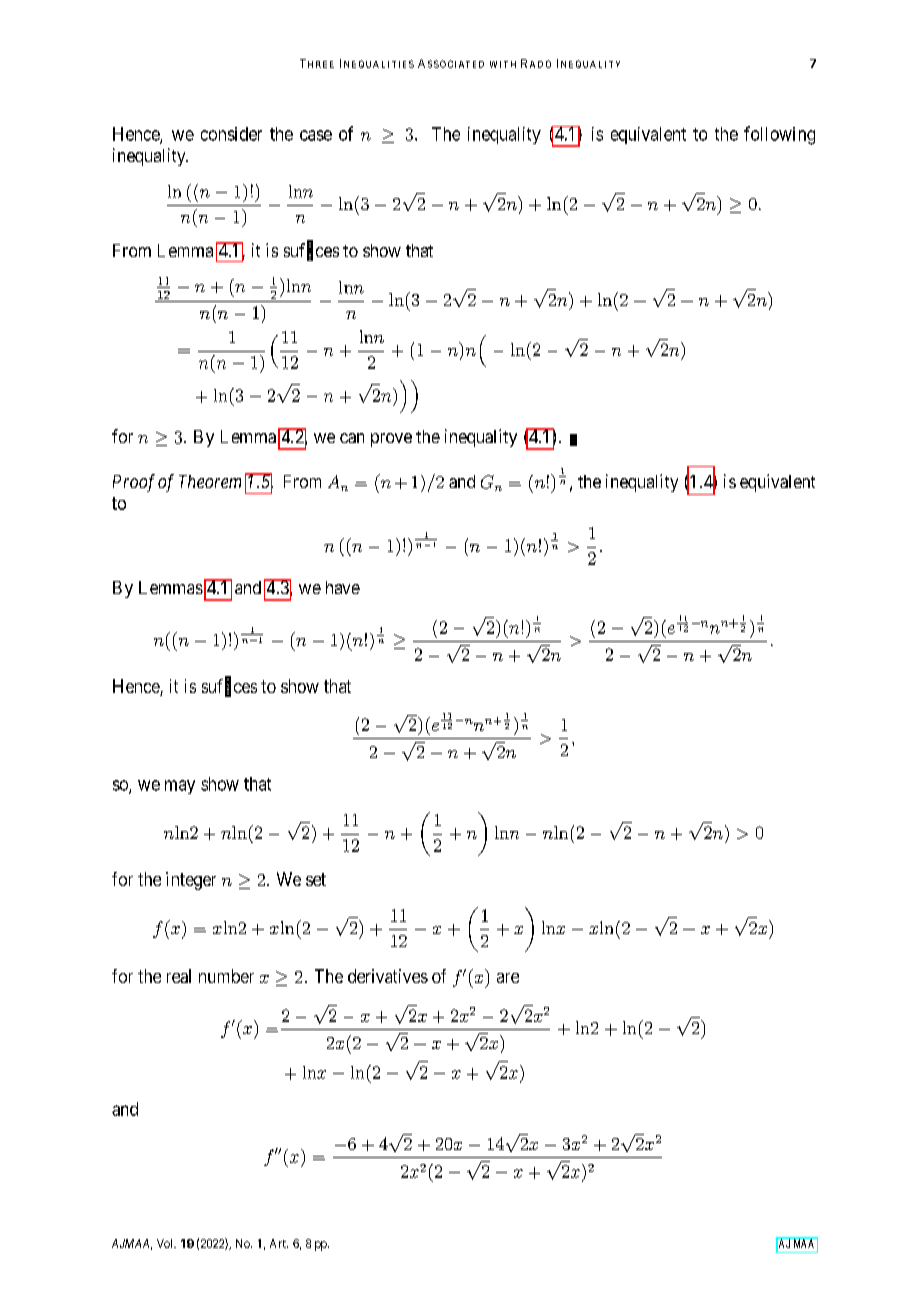 The image size is (924, 1308). What do you see at coordinates (508, 978) in the image?
I see `are` at bounding box center [508, 978].
